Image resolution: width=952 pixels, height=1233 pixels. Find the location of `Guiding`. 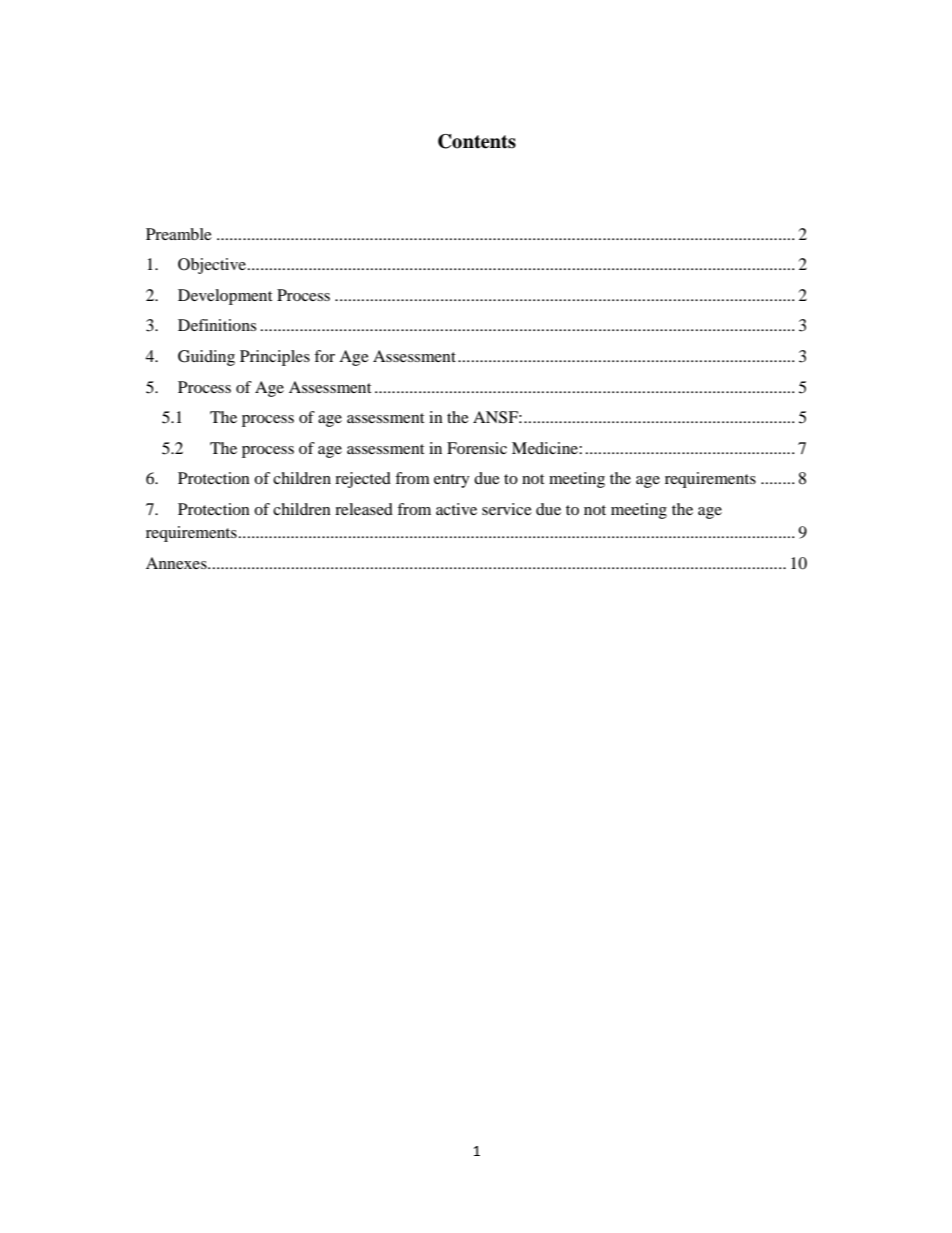

Guiding is located at coordinates (206, 358).
